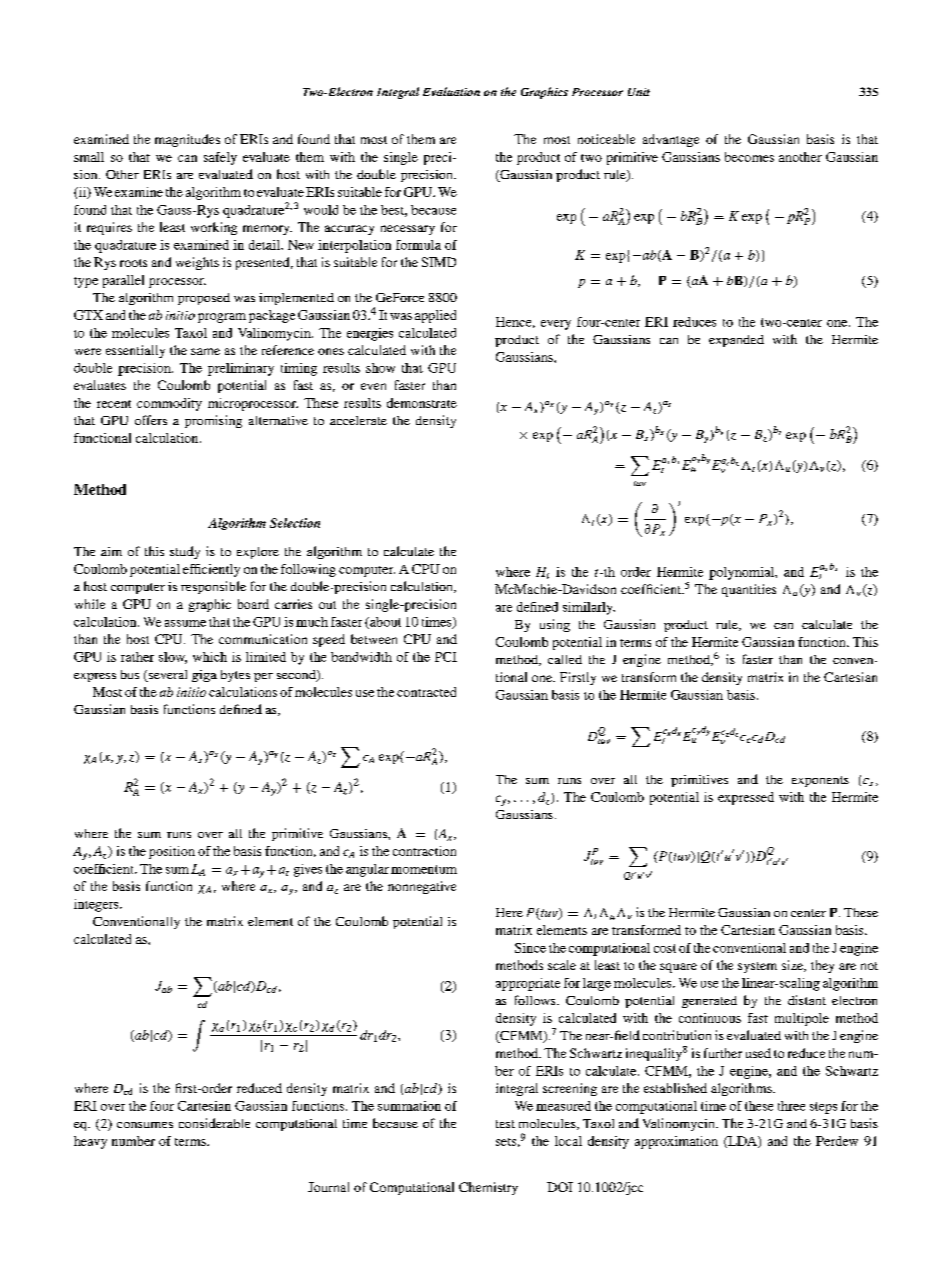  What do you see at coordinates (185, 623) in the screenshot?
I see `assume` at bounding box center [185, 623].
